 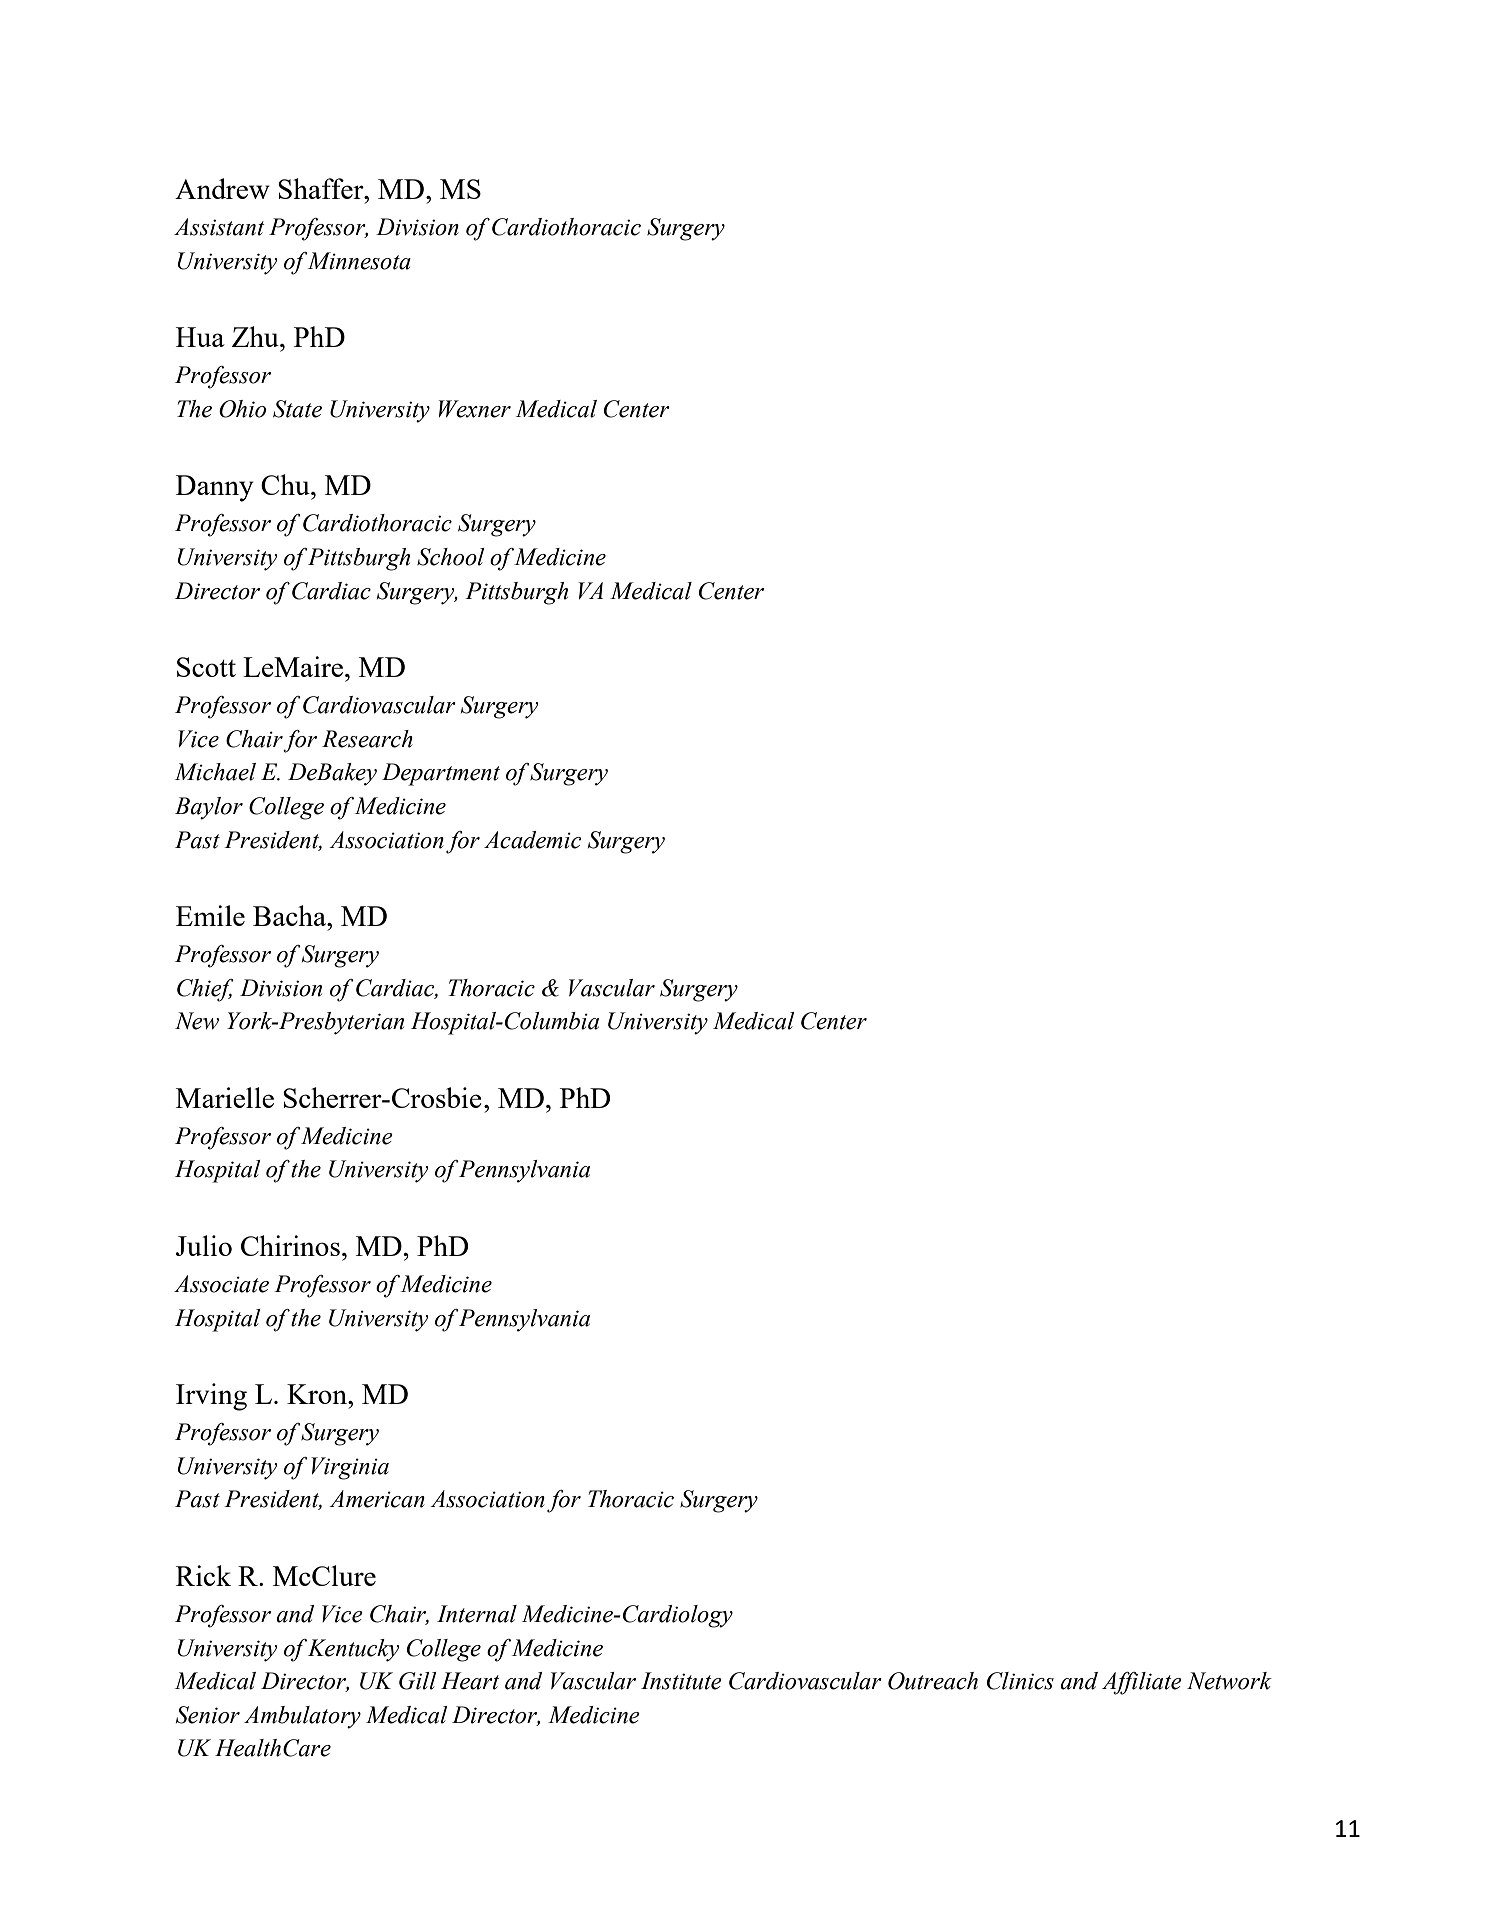 I want to click on Department, so click(x=441, y=774).
